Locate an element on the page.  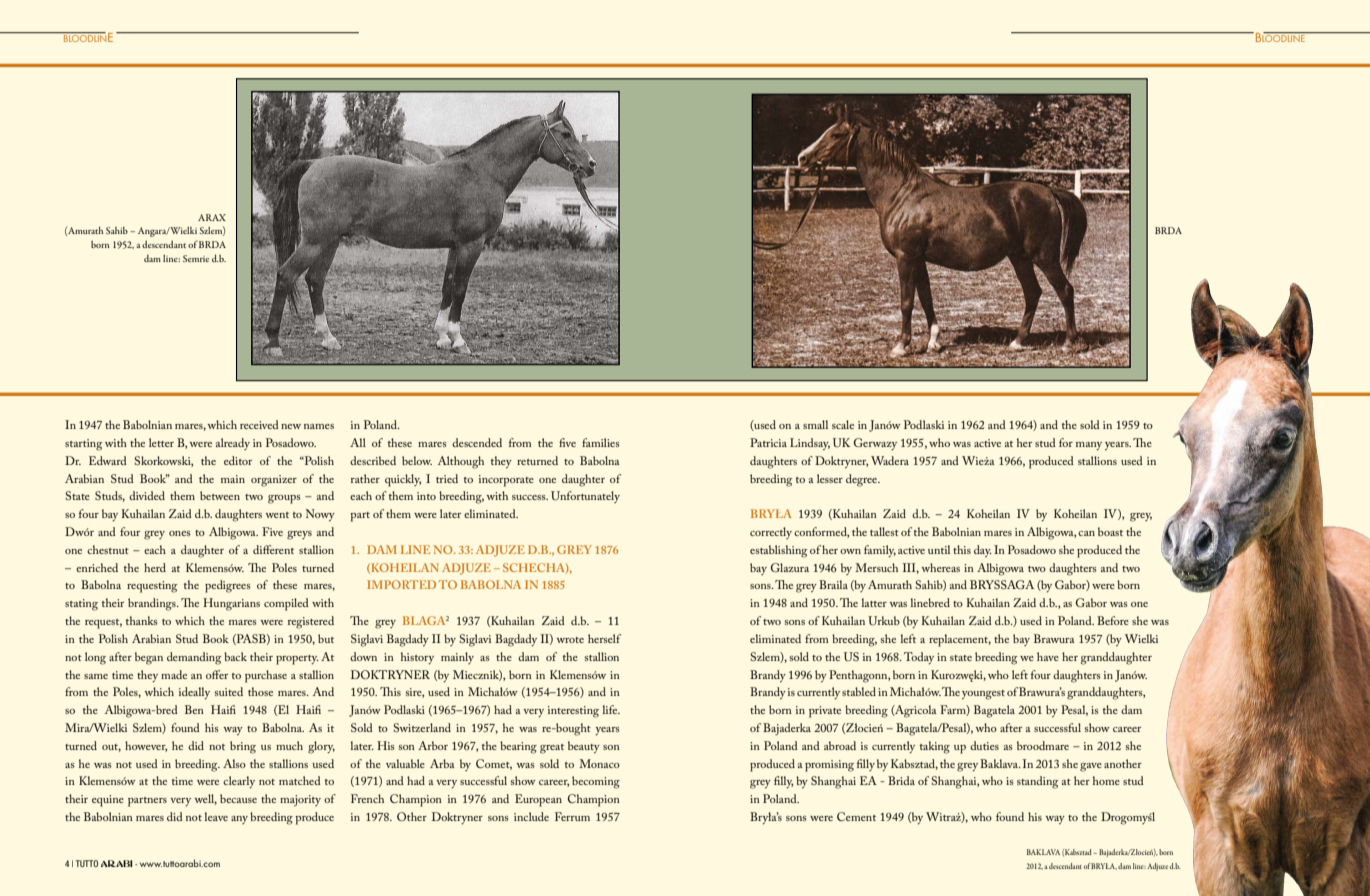
European is located at coordinates (538, 800).
